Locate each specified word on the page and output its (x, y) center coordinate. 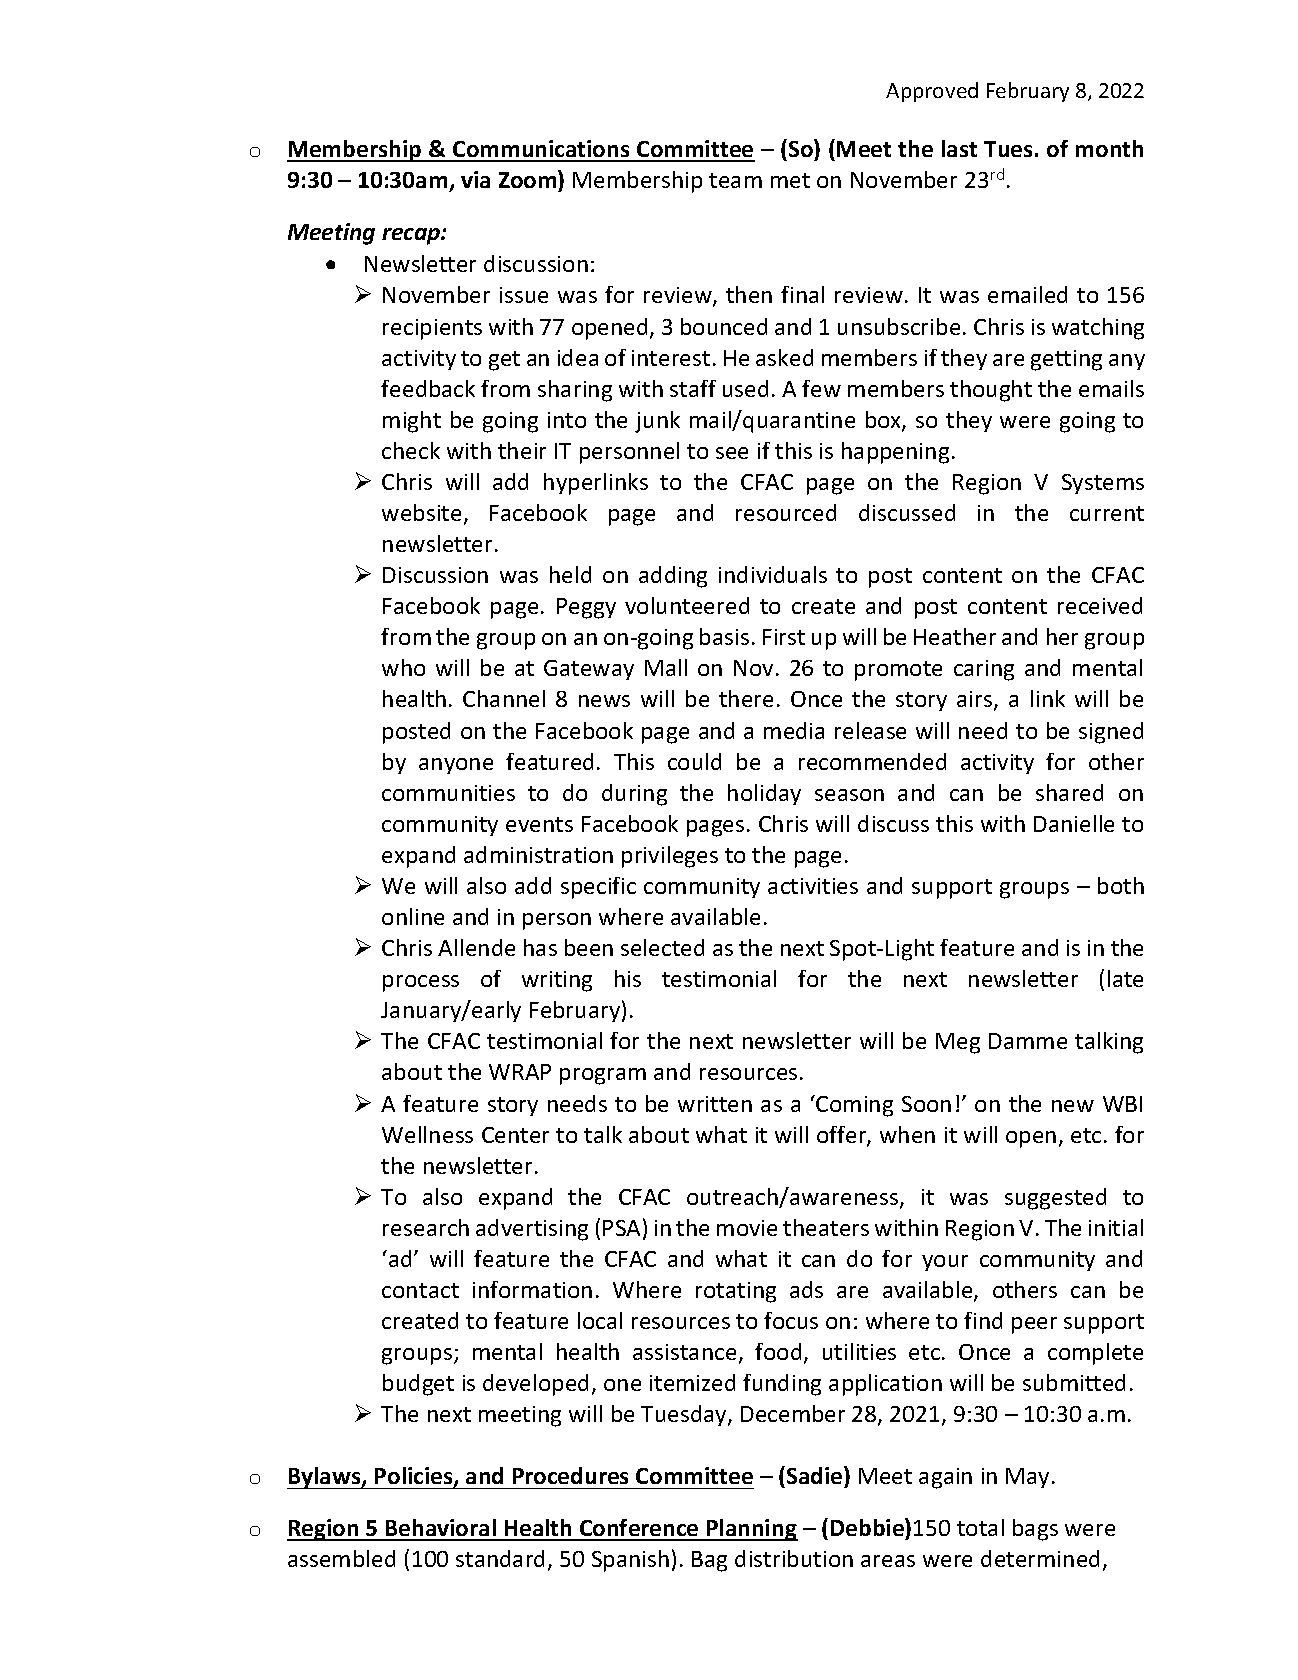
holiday (764, 794)
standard (500, 1558)
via (475, 179)
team (735, 180)
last (959, 148)
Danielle (1074, 823)
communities (448, 793)
